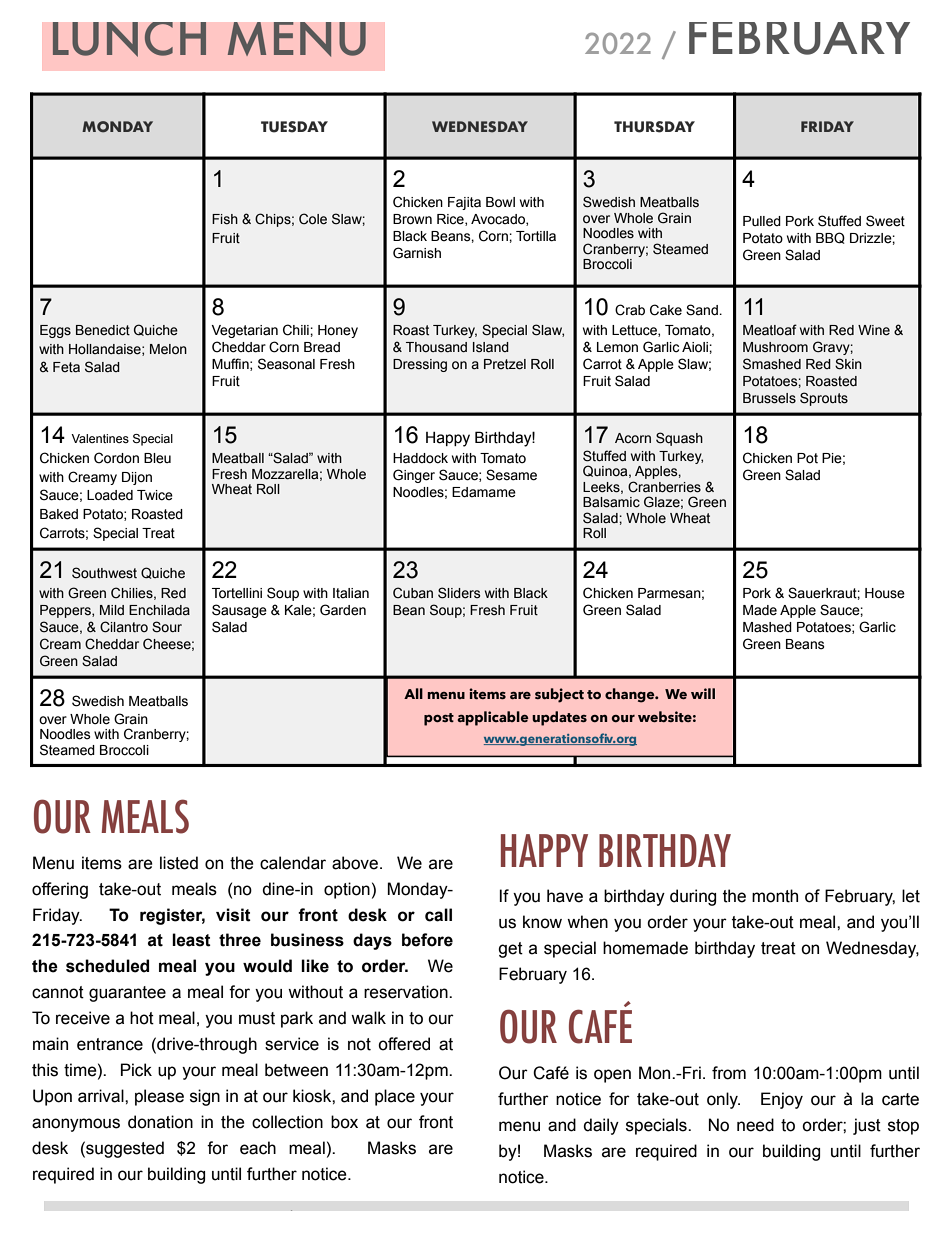  Describe the element at coordinates (179, 863) in the screenshot. I see `listed` at that location.
